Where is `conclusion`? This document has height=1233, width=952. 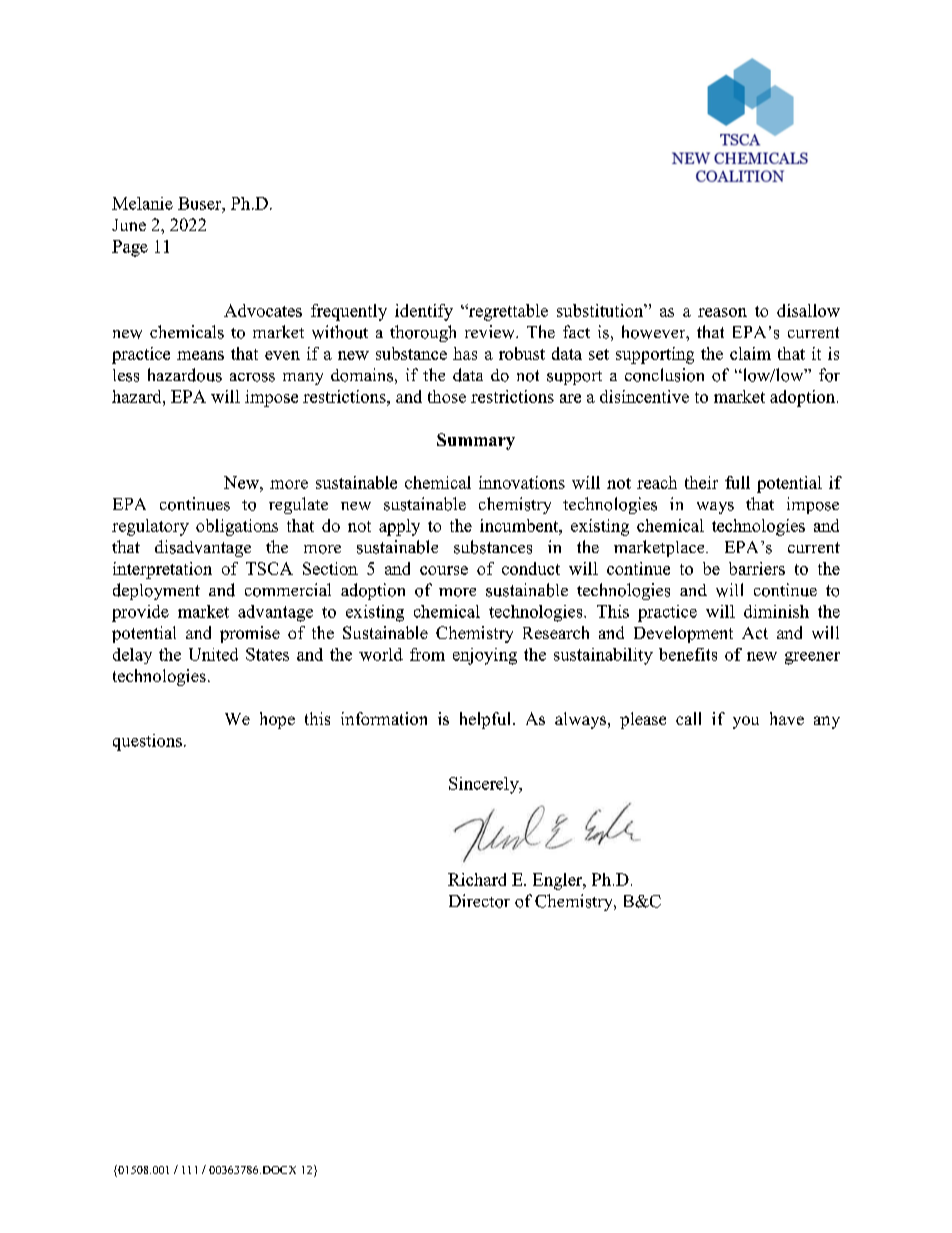 conclusion is located at coordinates (664, 375).
